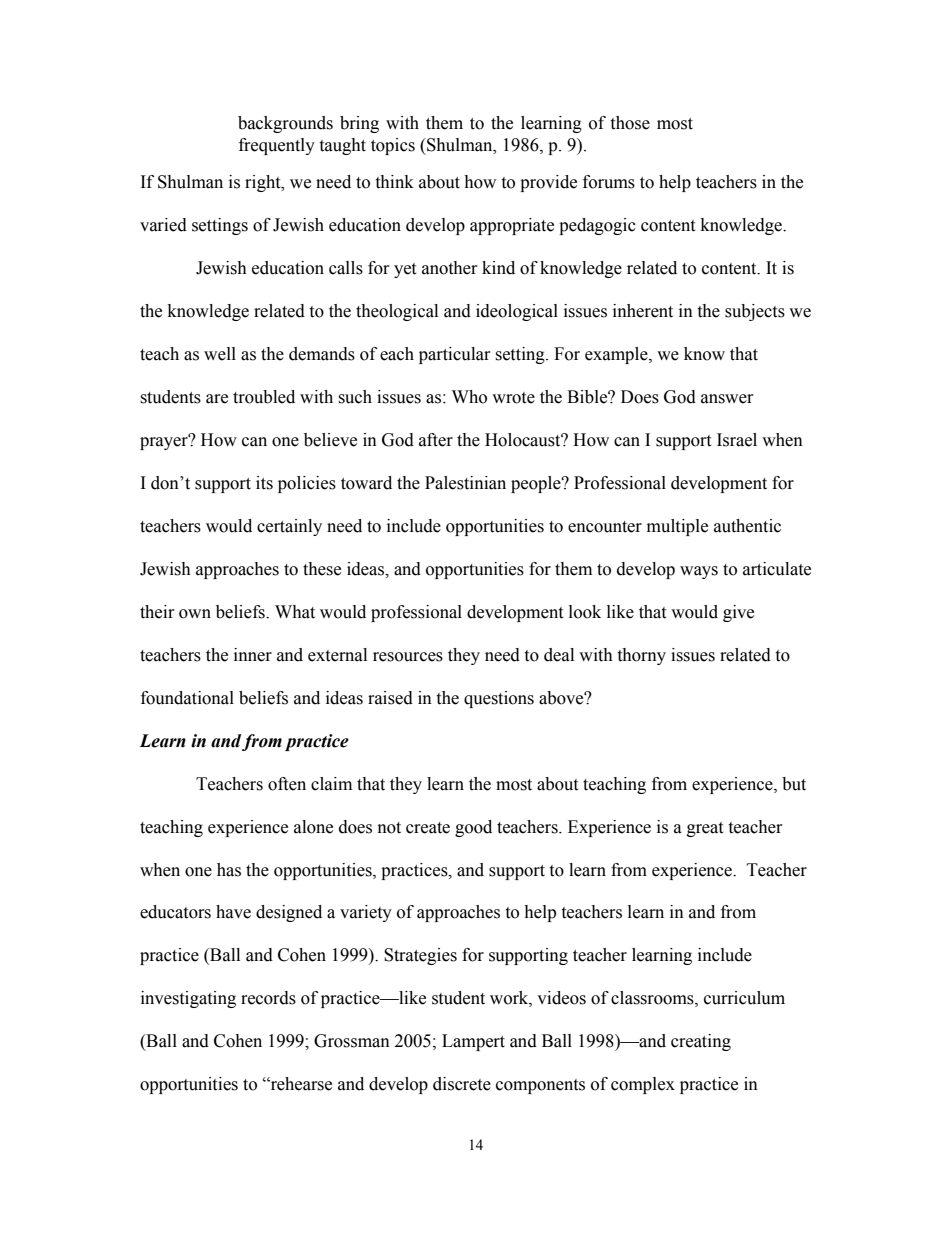 The image size is (952, 1233). What do you see at coordinates (701, 1042) in the screenshot?
I see `creating` at bounding box center [701, 1042].
